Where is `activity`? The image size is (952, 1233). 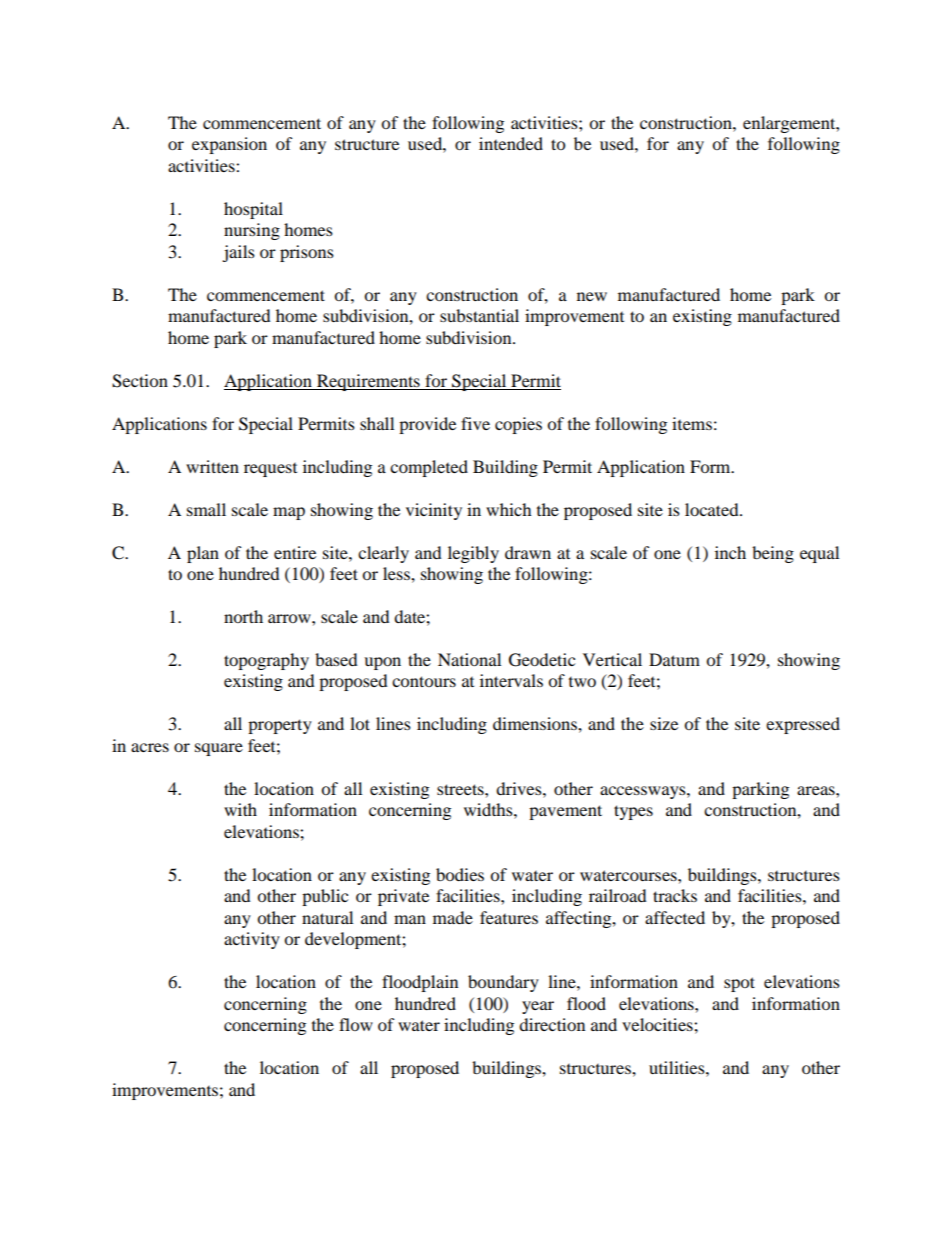
activity is located at coordinates (252, 940).
